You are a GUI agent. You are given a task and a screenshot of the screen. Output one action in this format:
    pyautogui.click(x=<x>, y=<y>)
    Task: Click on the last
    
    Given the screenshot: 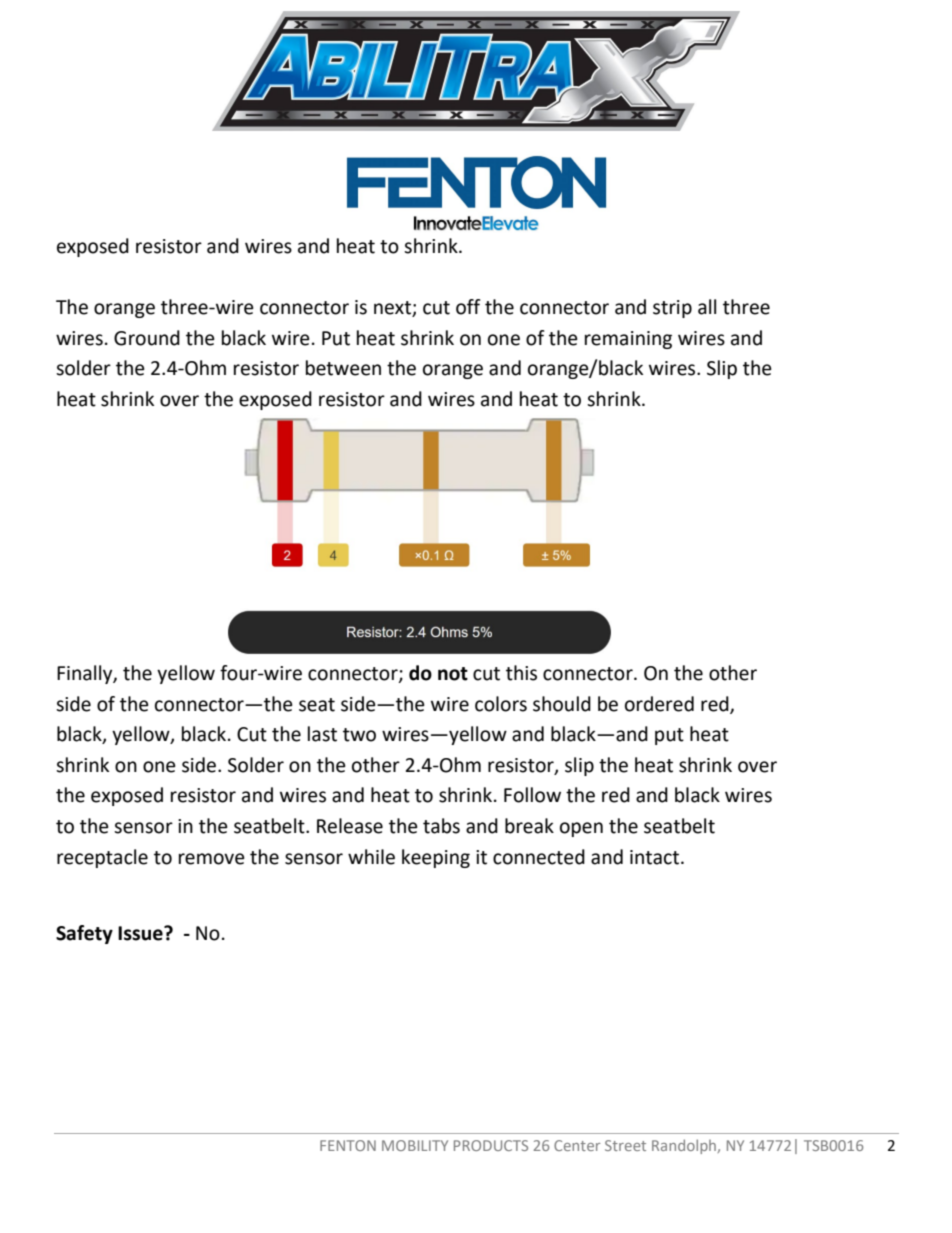 What is the action you would take?
    pyautogui.click(x=322, y=734)
